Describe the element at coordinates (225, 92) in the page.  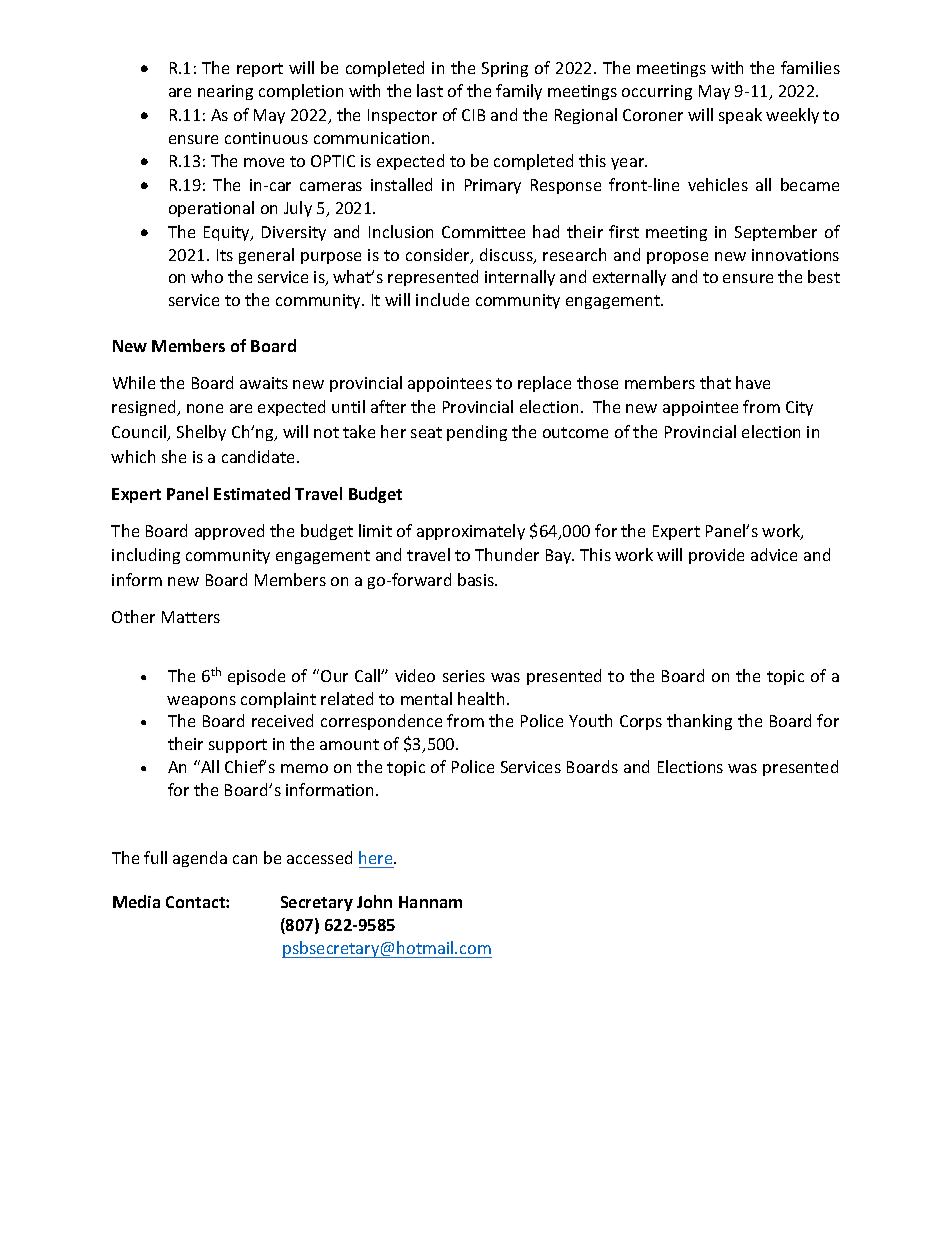
I see `nearing` at that location.
